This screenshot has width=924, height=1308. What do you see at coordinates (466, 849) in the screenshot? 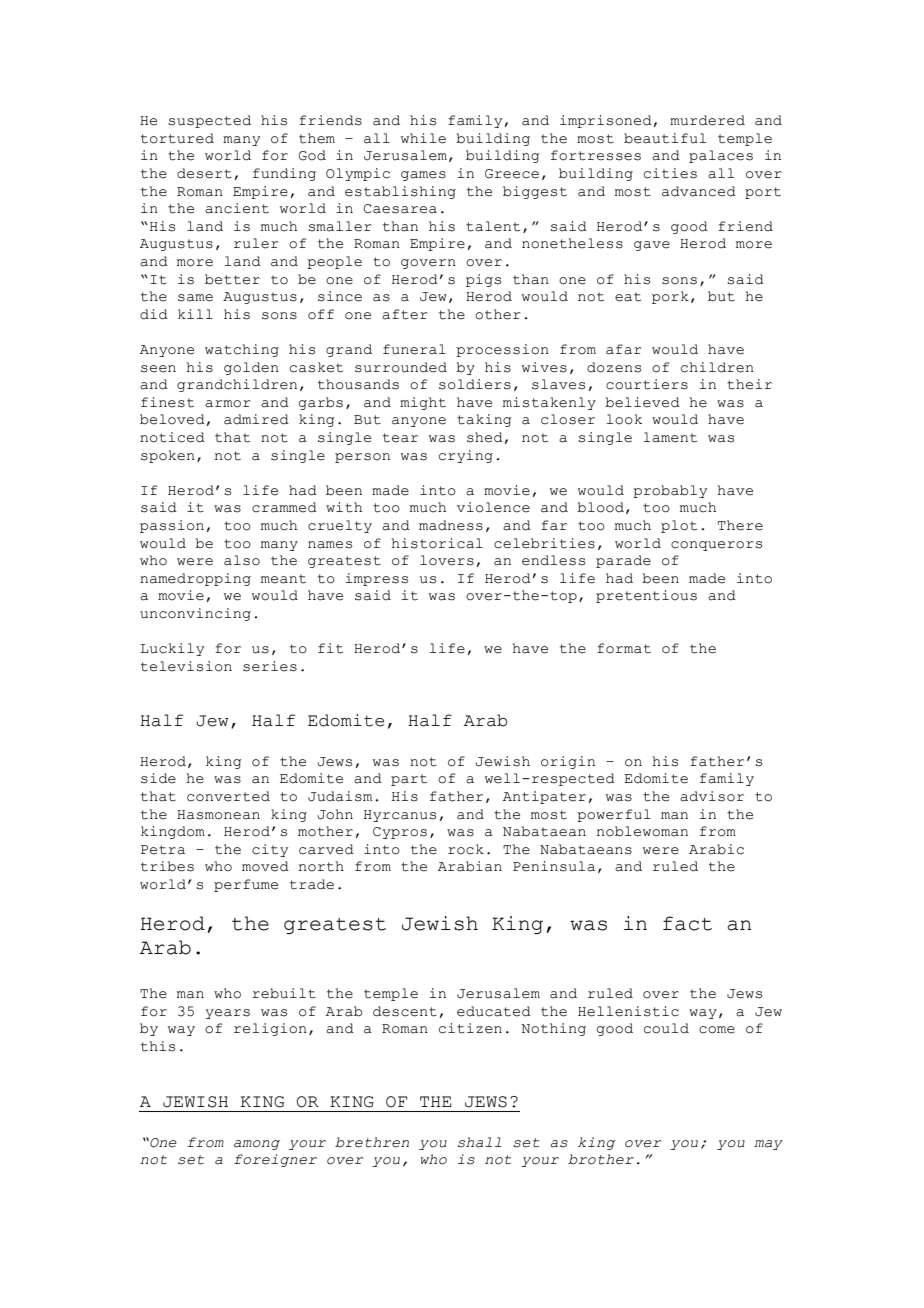
I see `rock` at bounding box center [466, 849].
